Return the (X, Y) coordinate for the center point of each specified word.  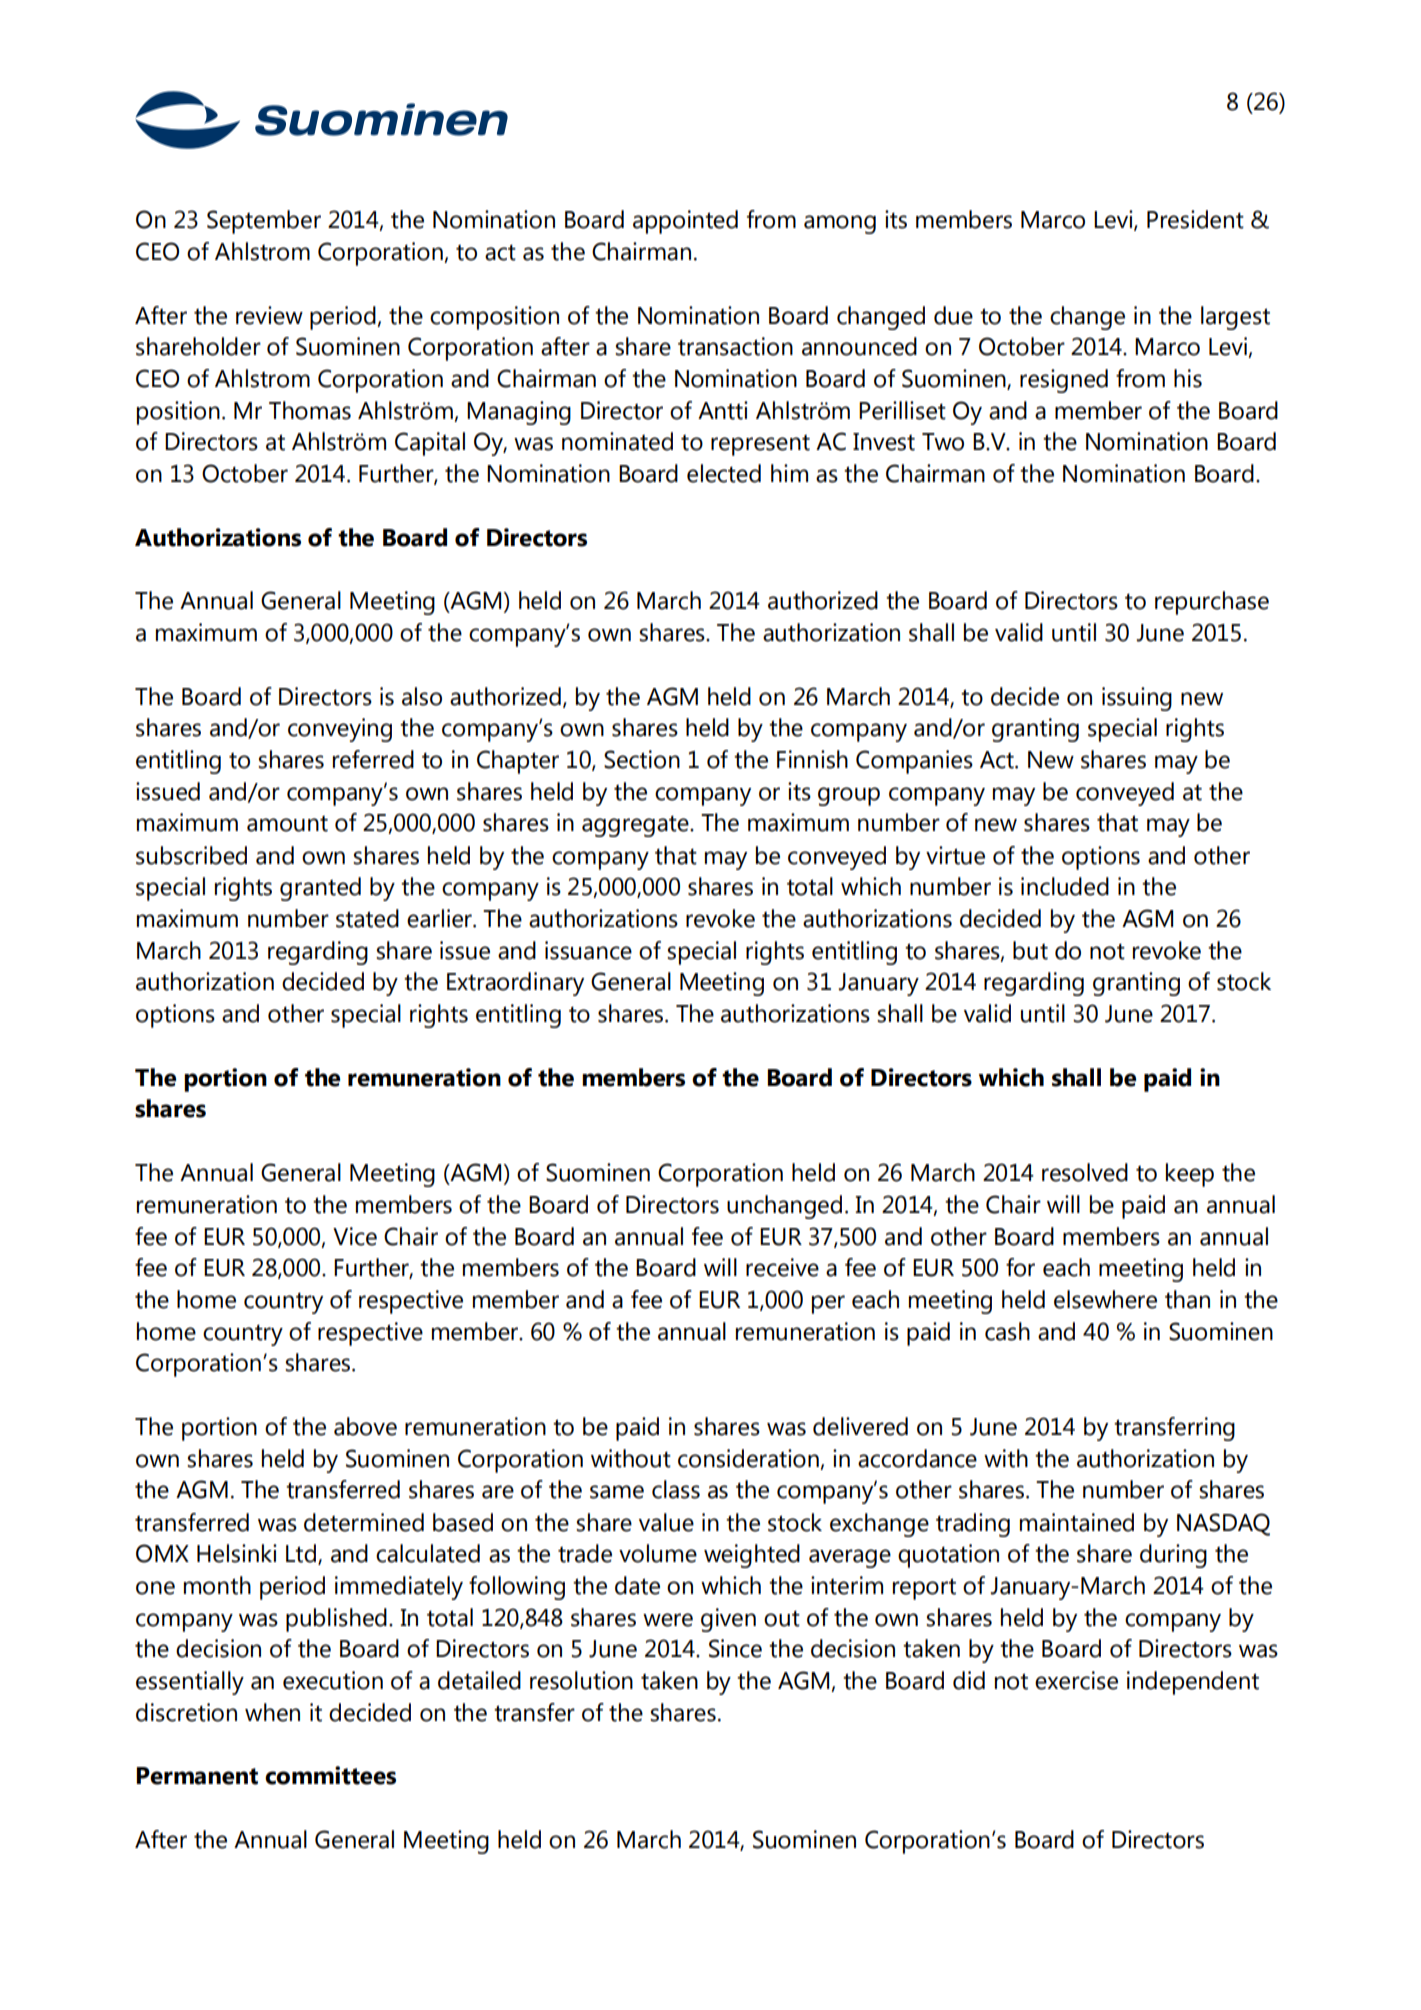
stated (367, 918)
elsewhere (1105, 1299)
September (264, 222)
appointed (685, 222)
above (365, 1426)
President (1195, 219)
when (272, 1712)
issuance (588, 950)
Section (642, 759)
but (1030, 950)
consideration (749, 1459)
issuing (1137, 699)
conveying (340, 730)
